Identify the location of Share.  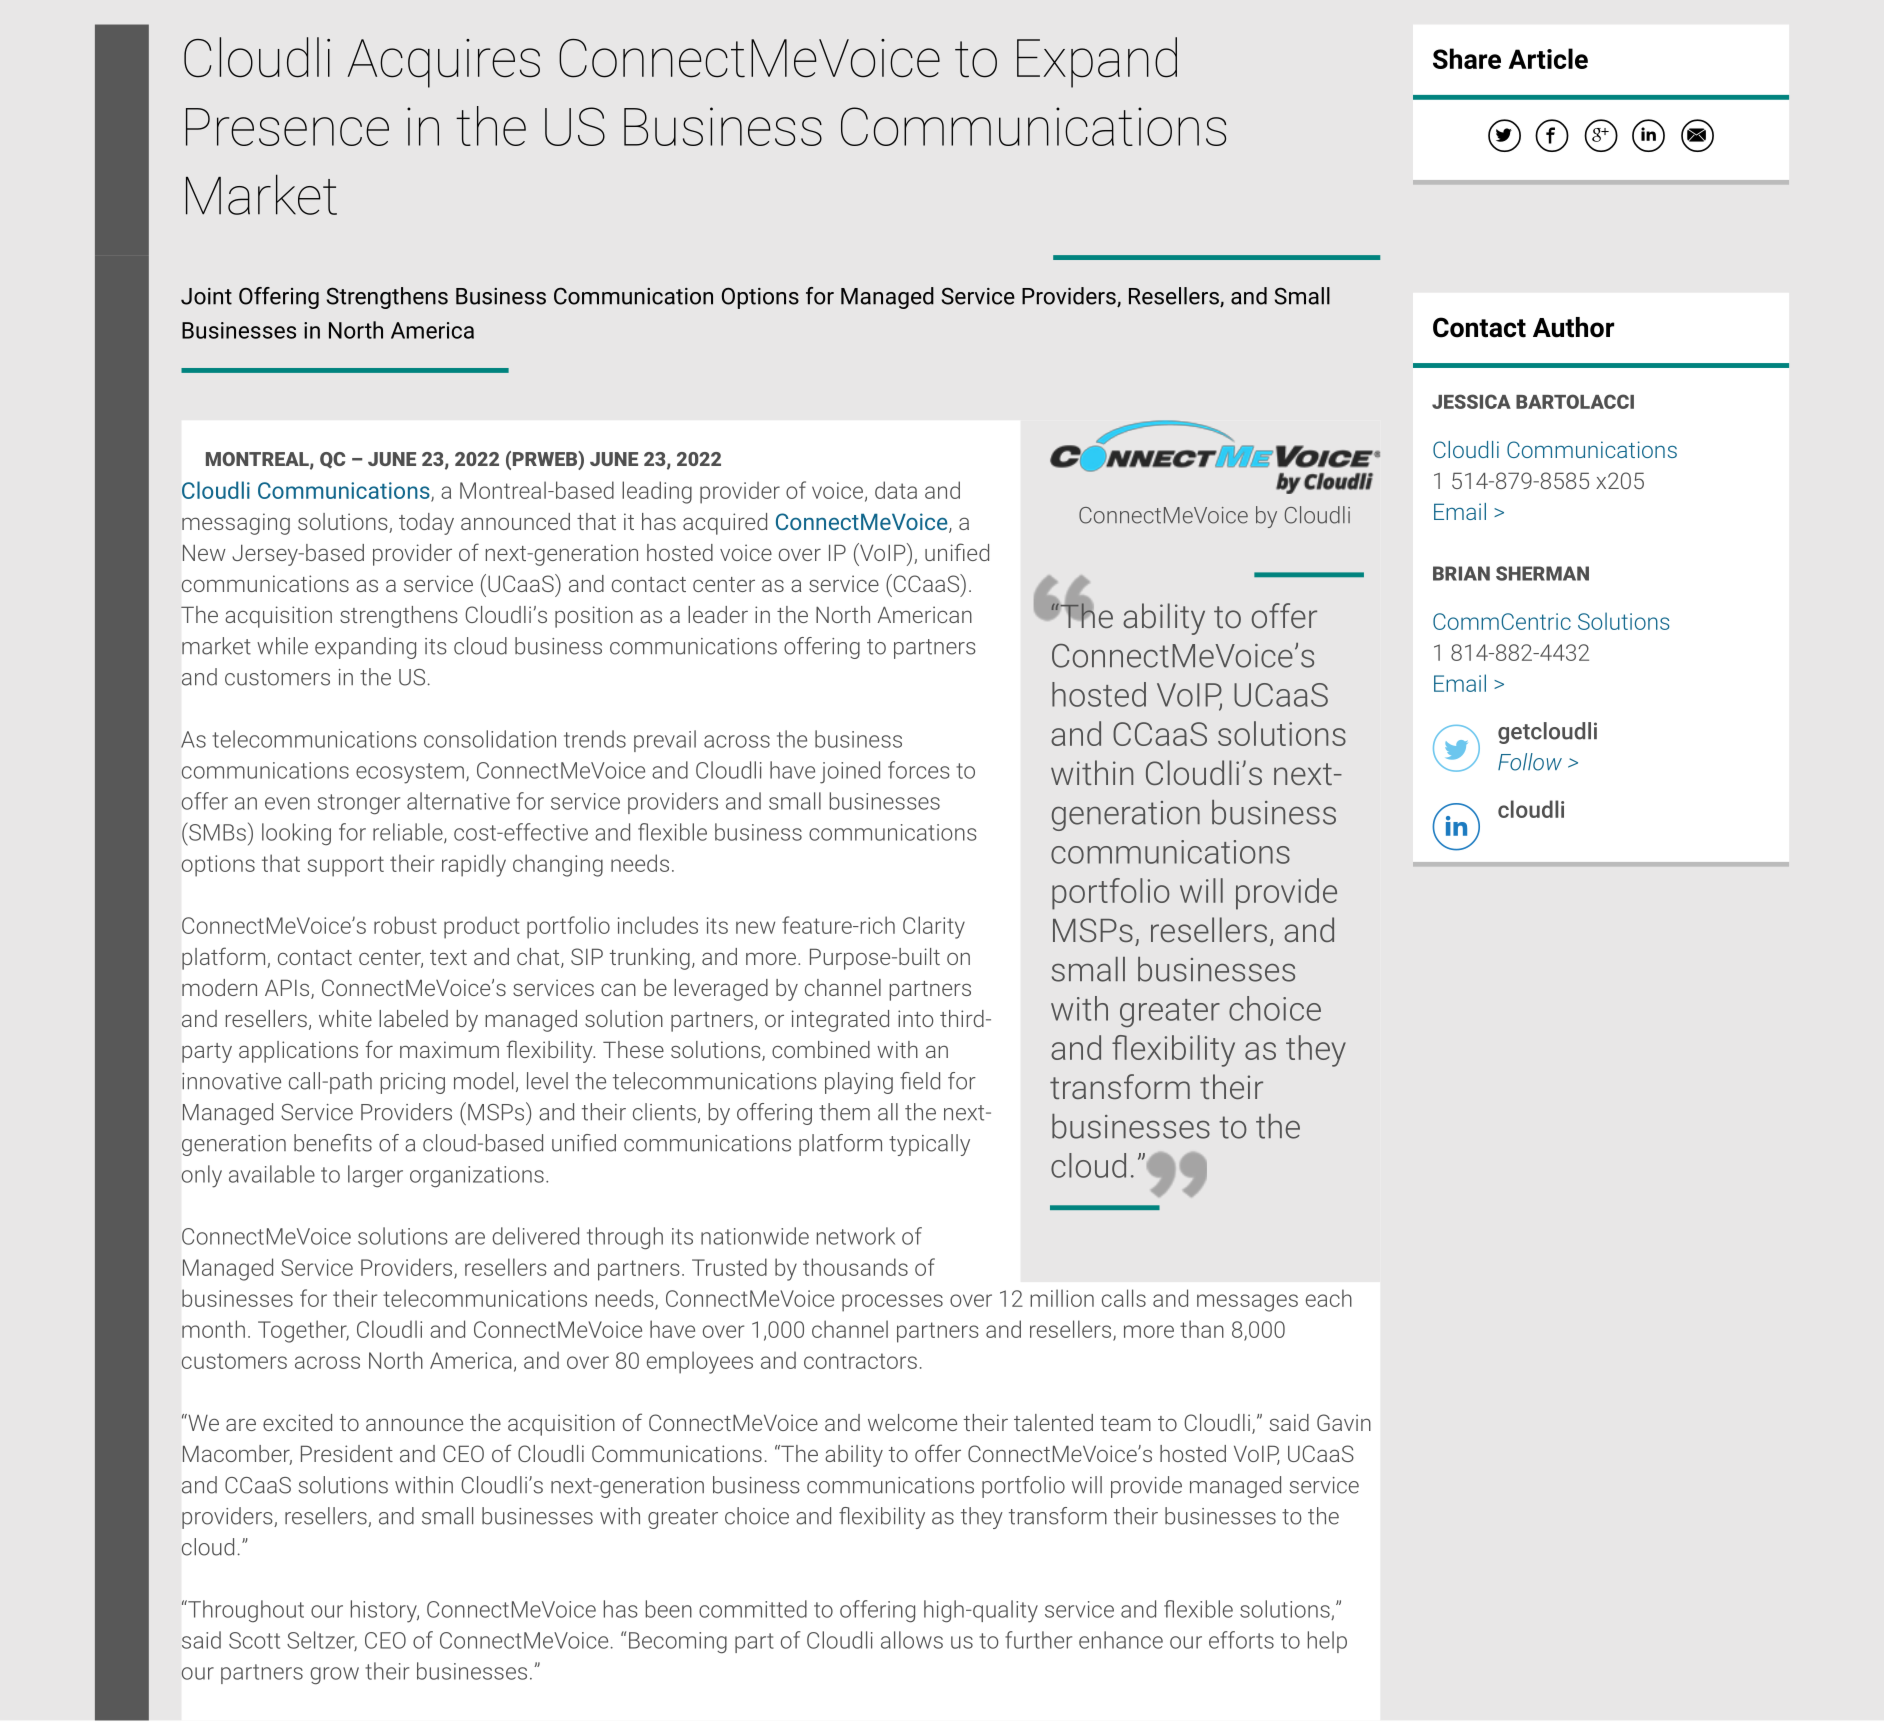
(1467, 58).
